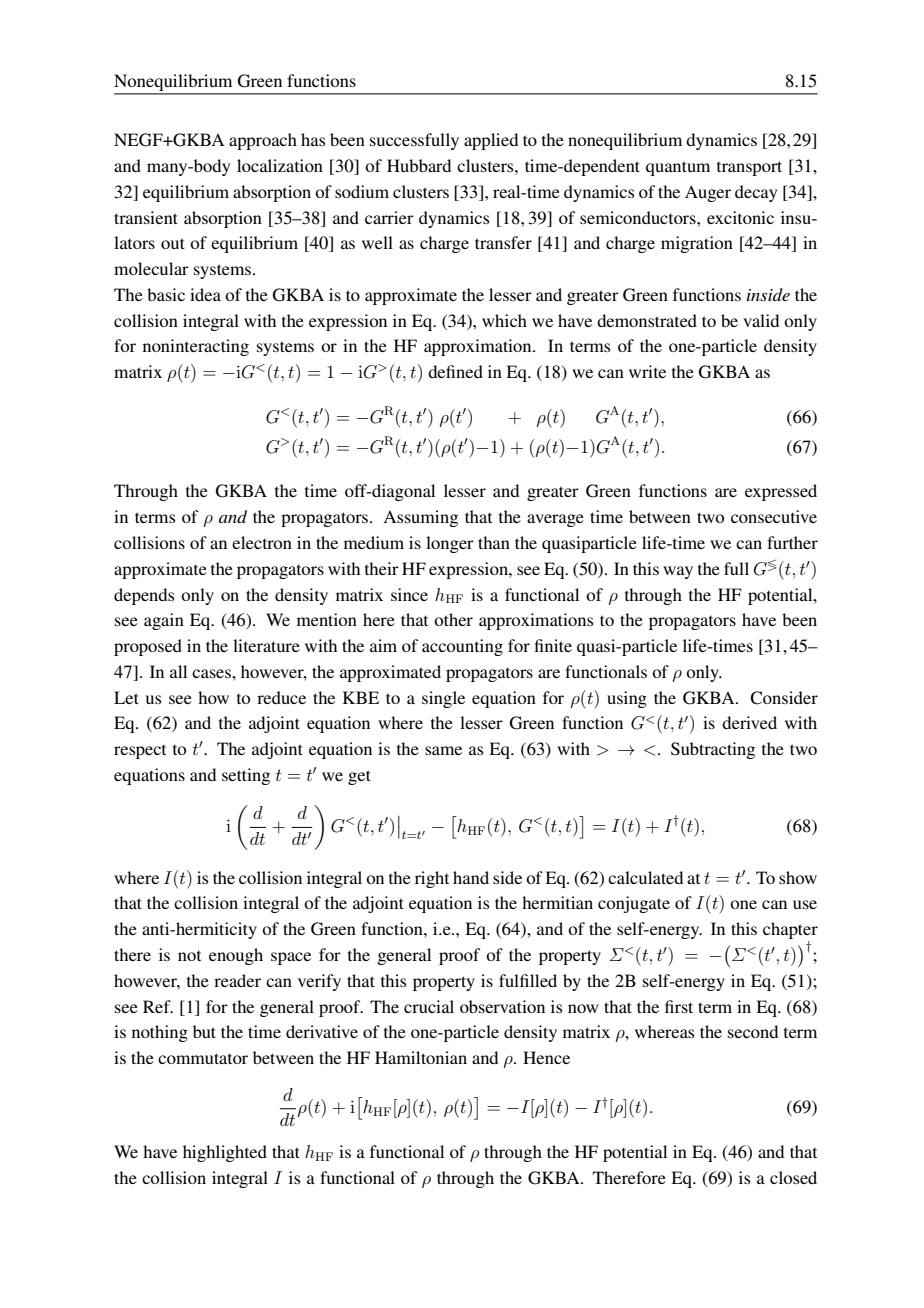 This image has width=924, height=1308. I want to click on transport, so click(749, 168).
